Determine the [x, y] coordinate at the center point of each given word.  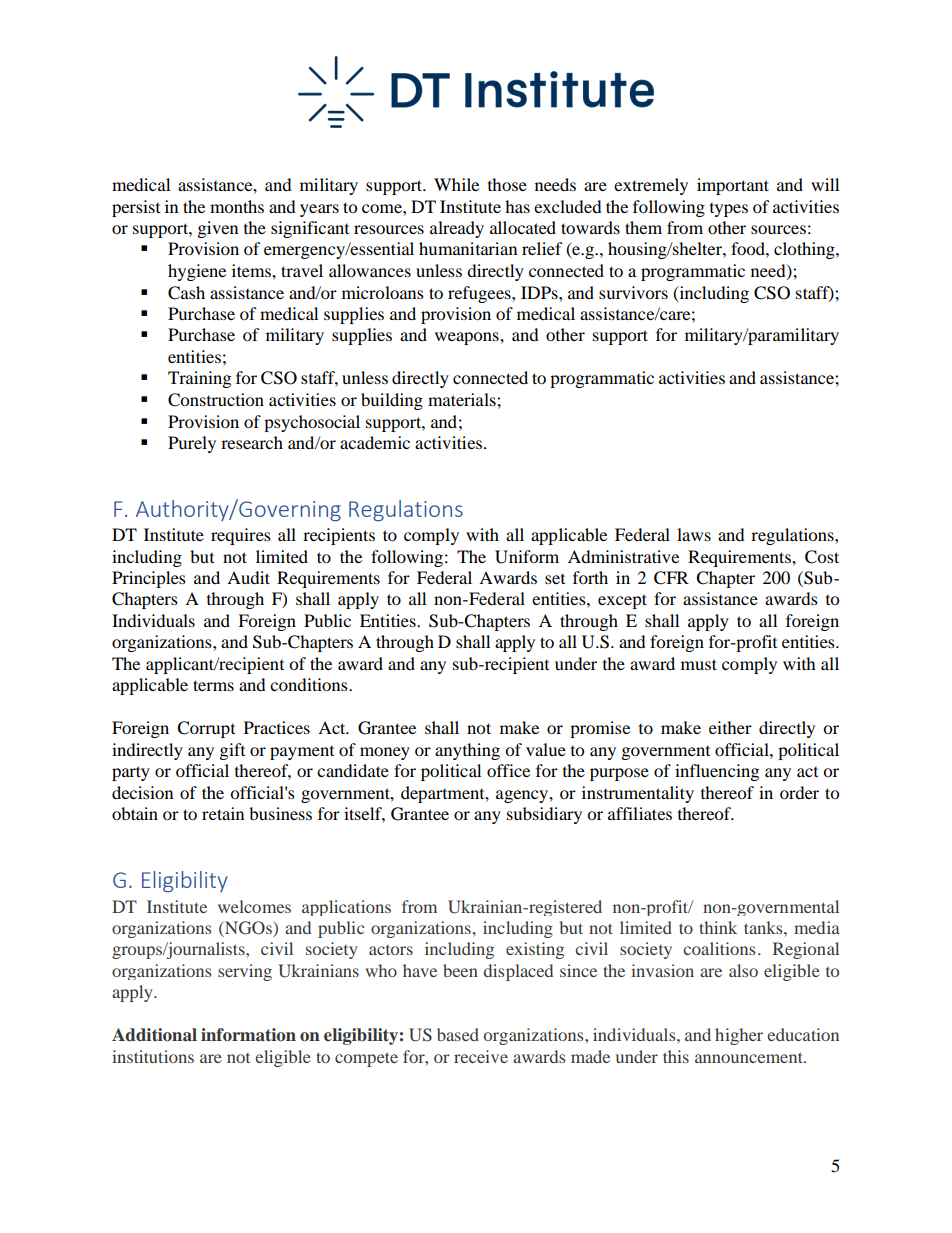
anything [467, 751]
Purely [192, 444]
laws [694, 534]
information [248, 1035]
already [457, 229]
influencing [717, 772]
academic [375, 442]
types [729, 210]
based [458, 1034]
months [237, 206]
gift [232, 751]
